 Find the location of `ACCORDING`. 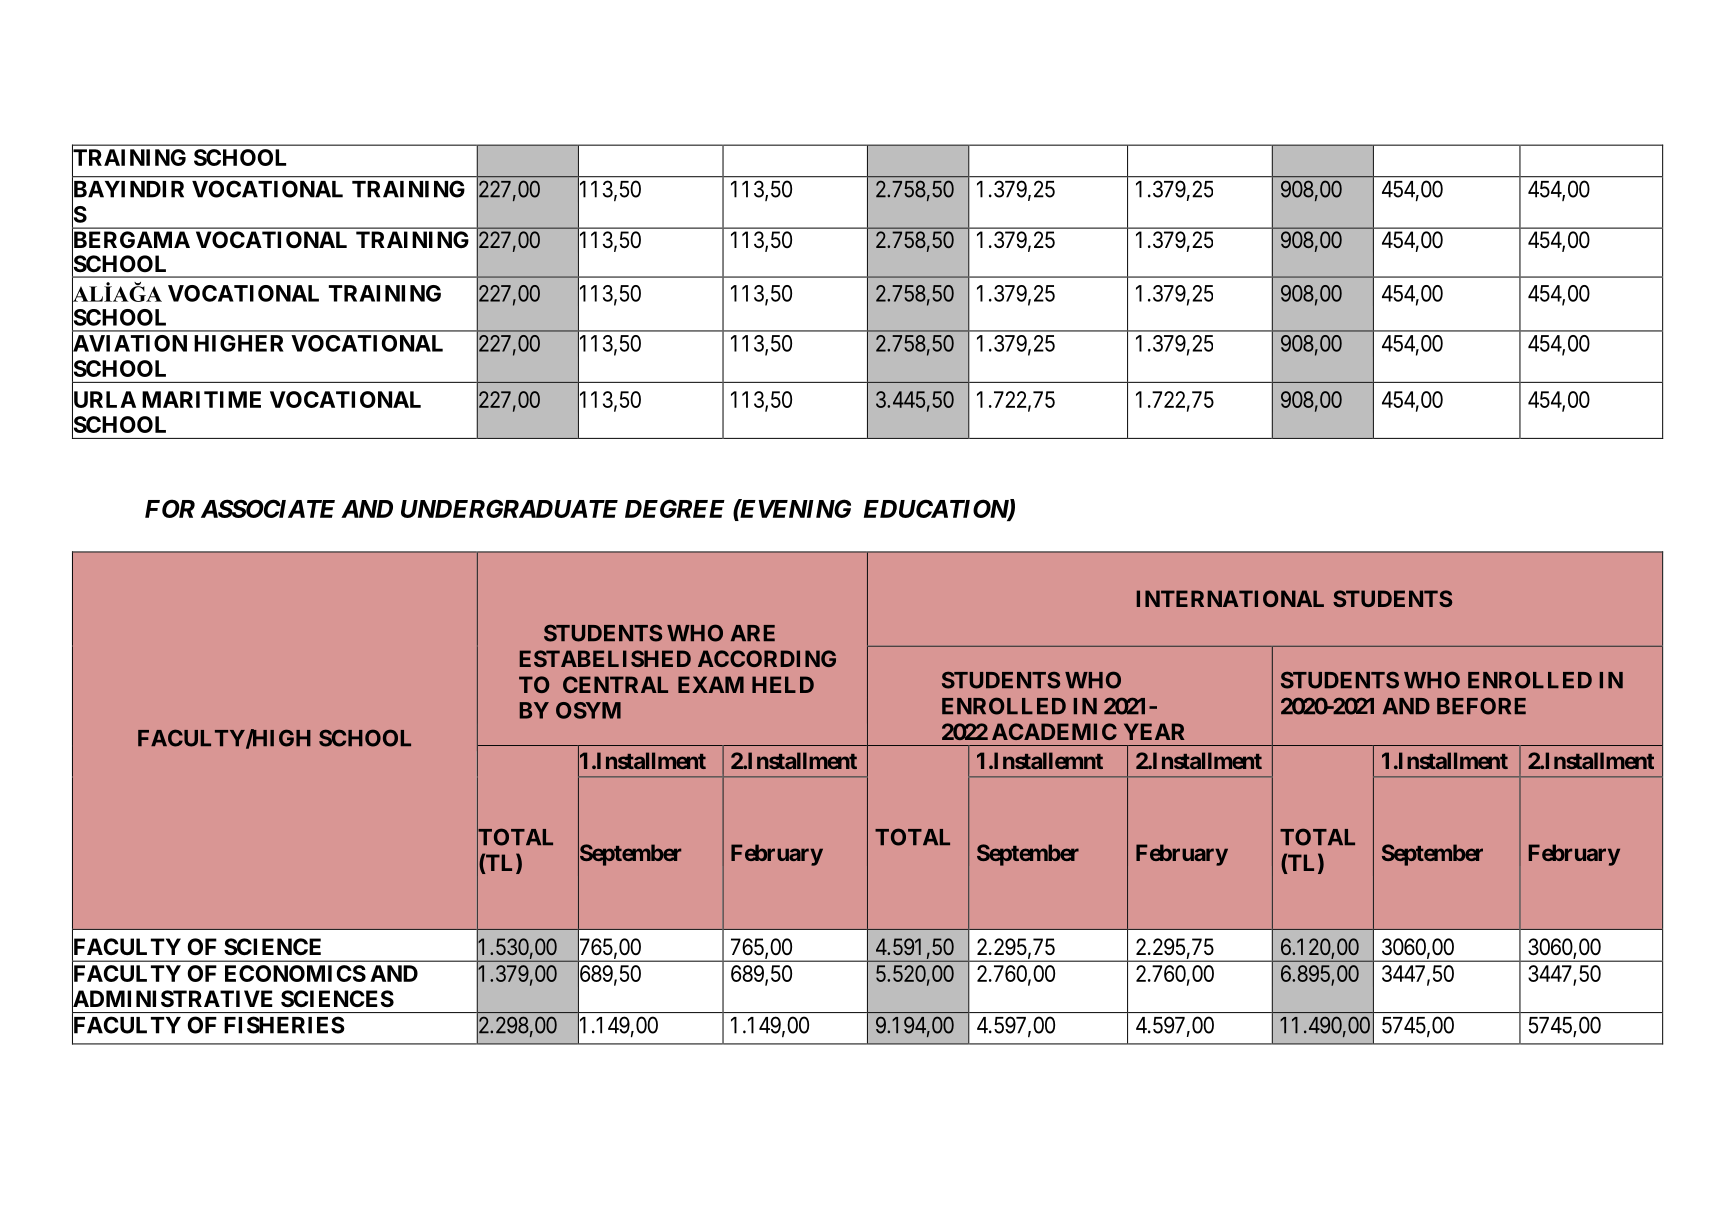

ACCORDING is located at coordinates (767, 658).
